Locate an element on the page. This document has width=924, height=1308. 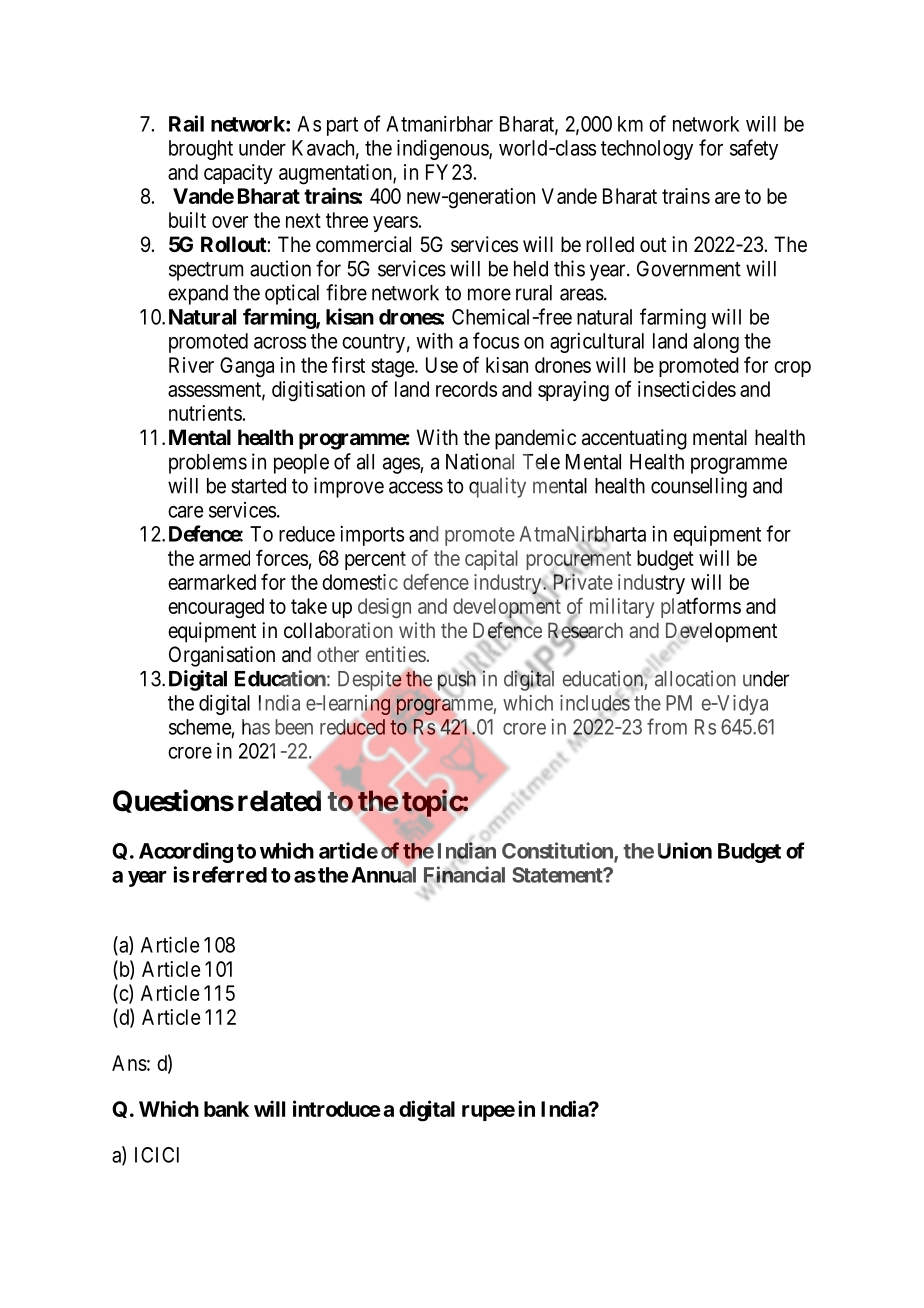
related is located at coordinates (279, 801).
